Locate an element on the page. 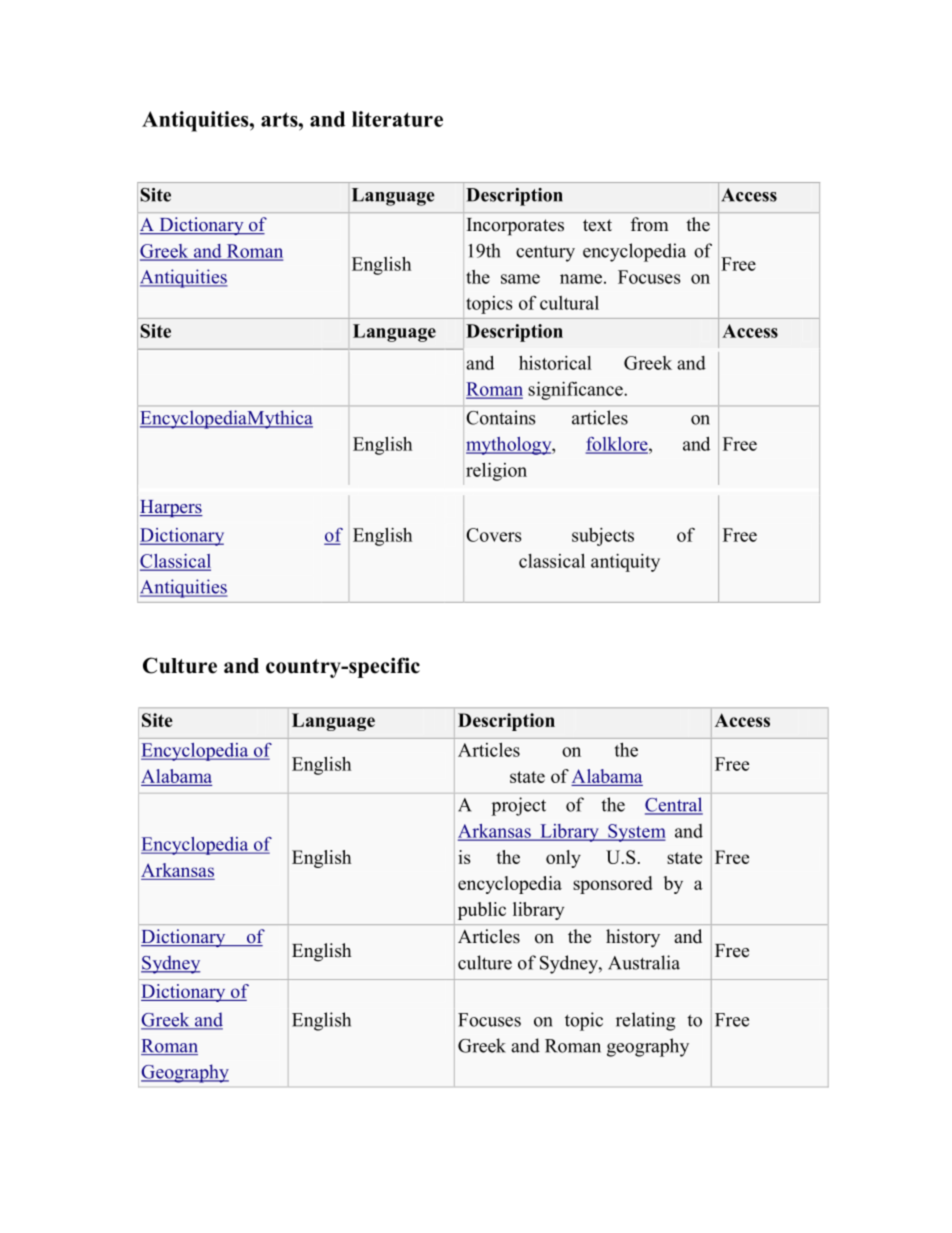 The width and height of the document is (952, 1233). public is located at coordinates (482, 911).
